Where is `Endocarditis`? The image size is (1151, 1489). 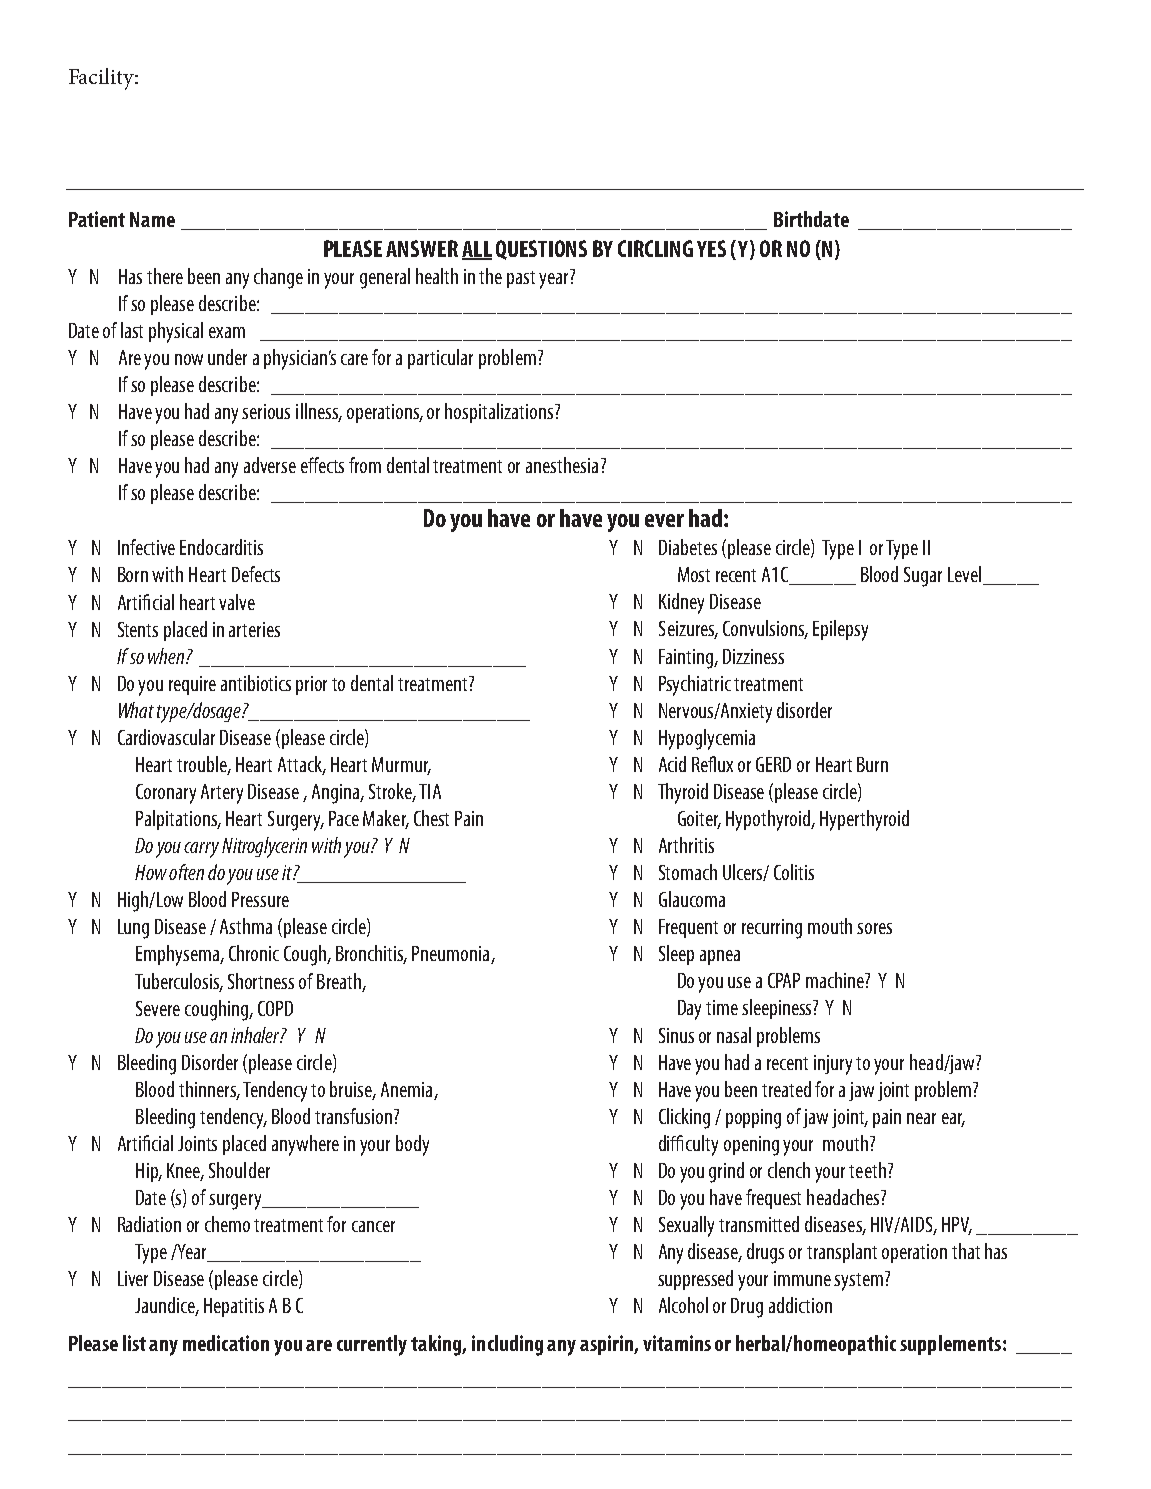 Endocarditis is located at coordinates (221, 547).
